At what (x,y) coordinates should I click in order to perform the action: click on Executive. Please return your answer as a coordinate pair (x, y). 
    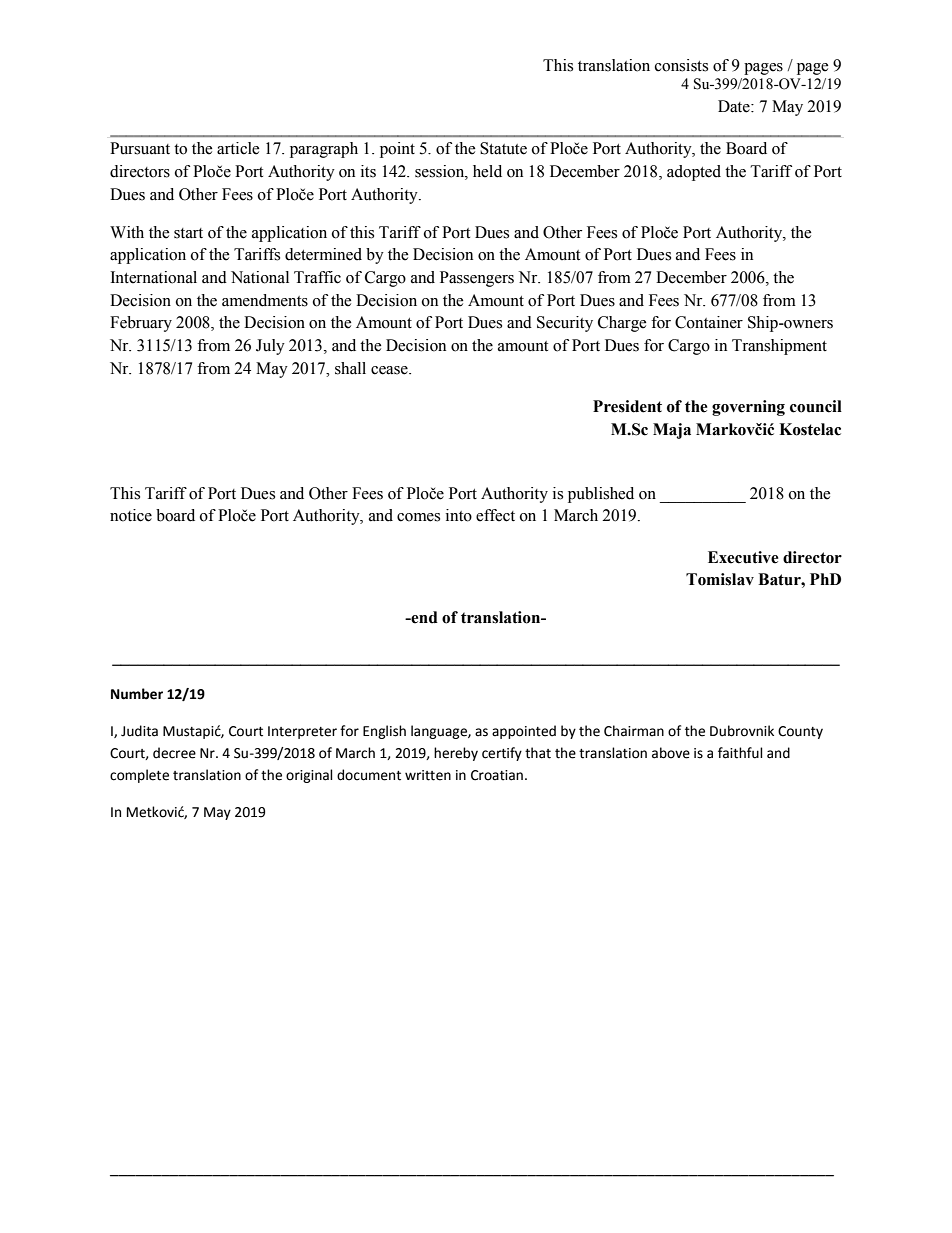
    Looking at the image, I should click on (743, 557).
